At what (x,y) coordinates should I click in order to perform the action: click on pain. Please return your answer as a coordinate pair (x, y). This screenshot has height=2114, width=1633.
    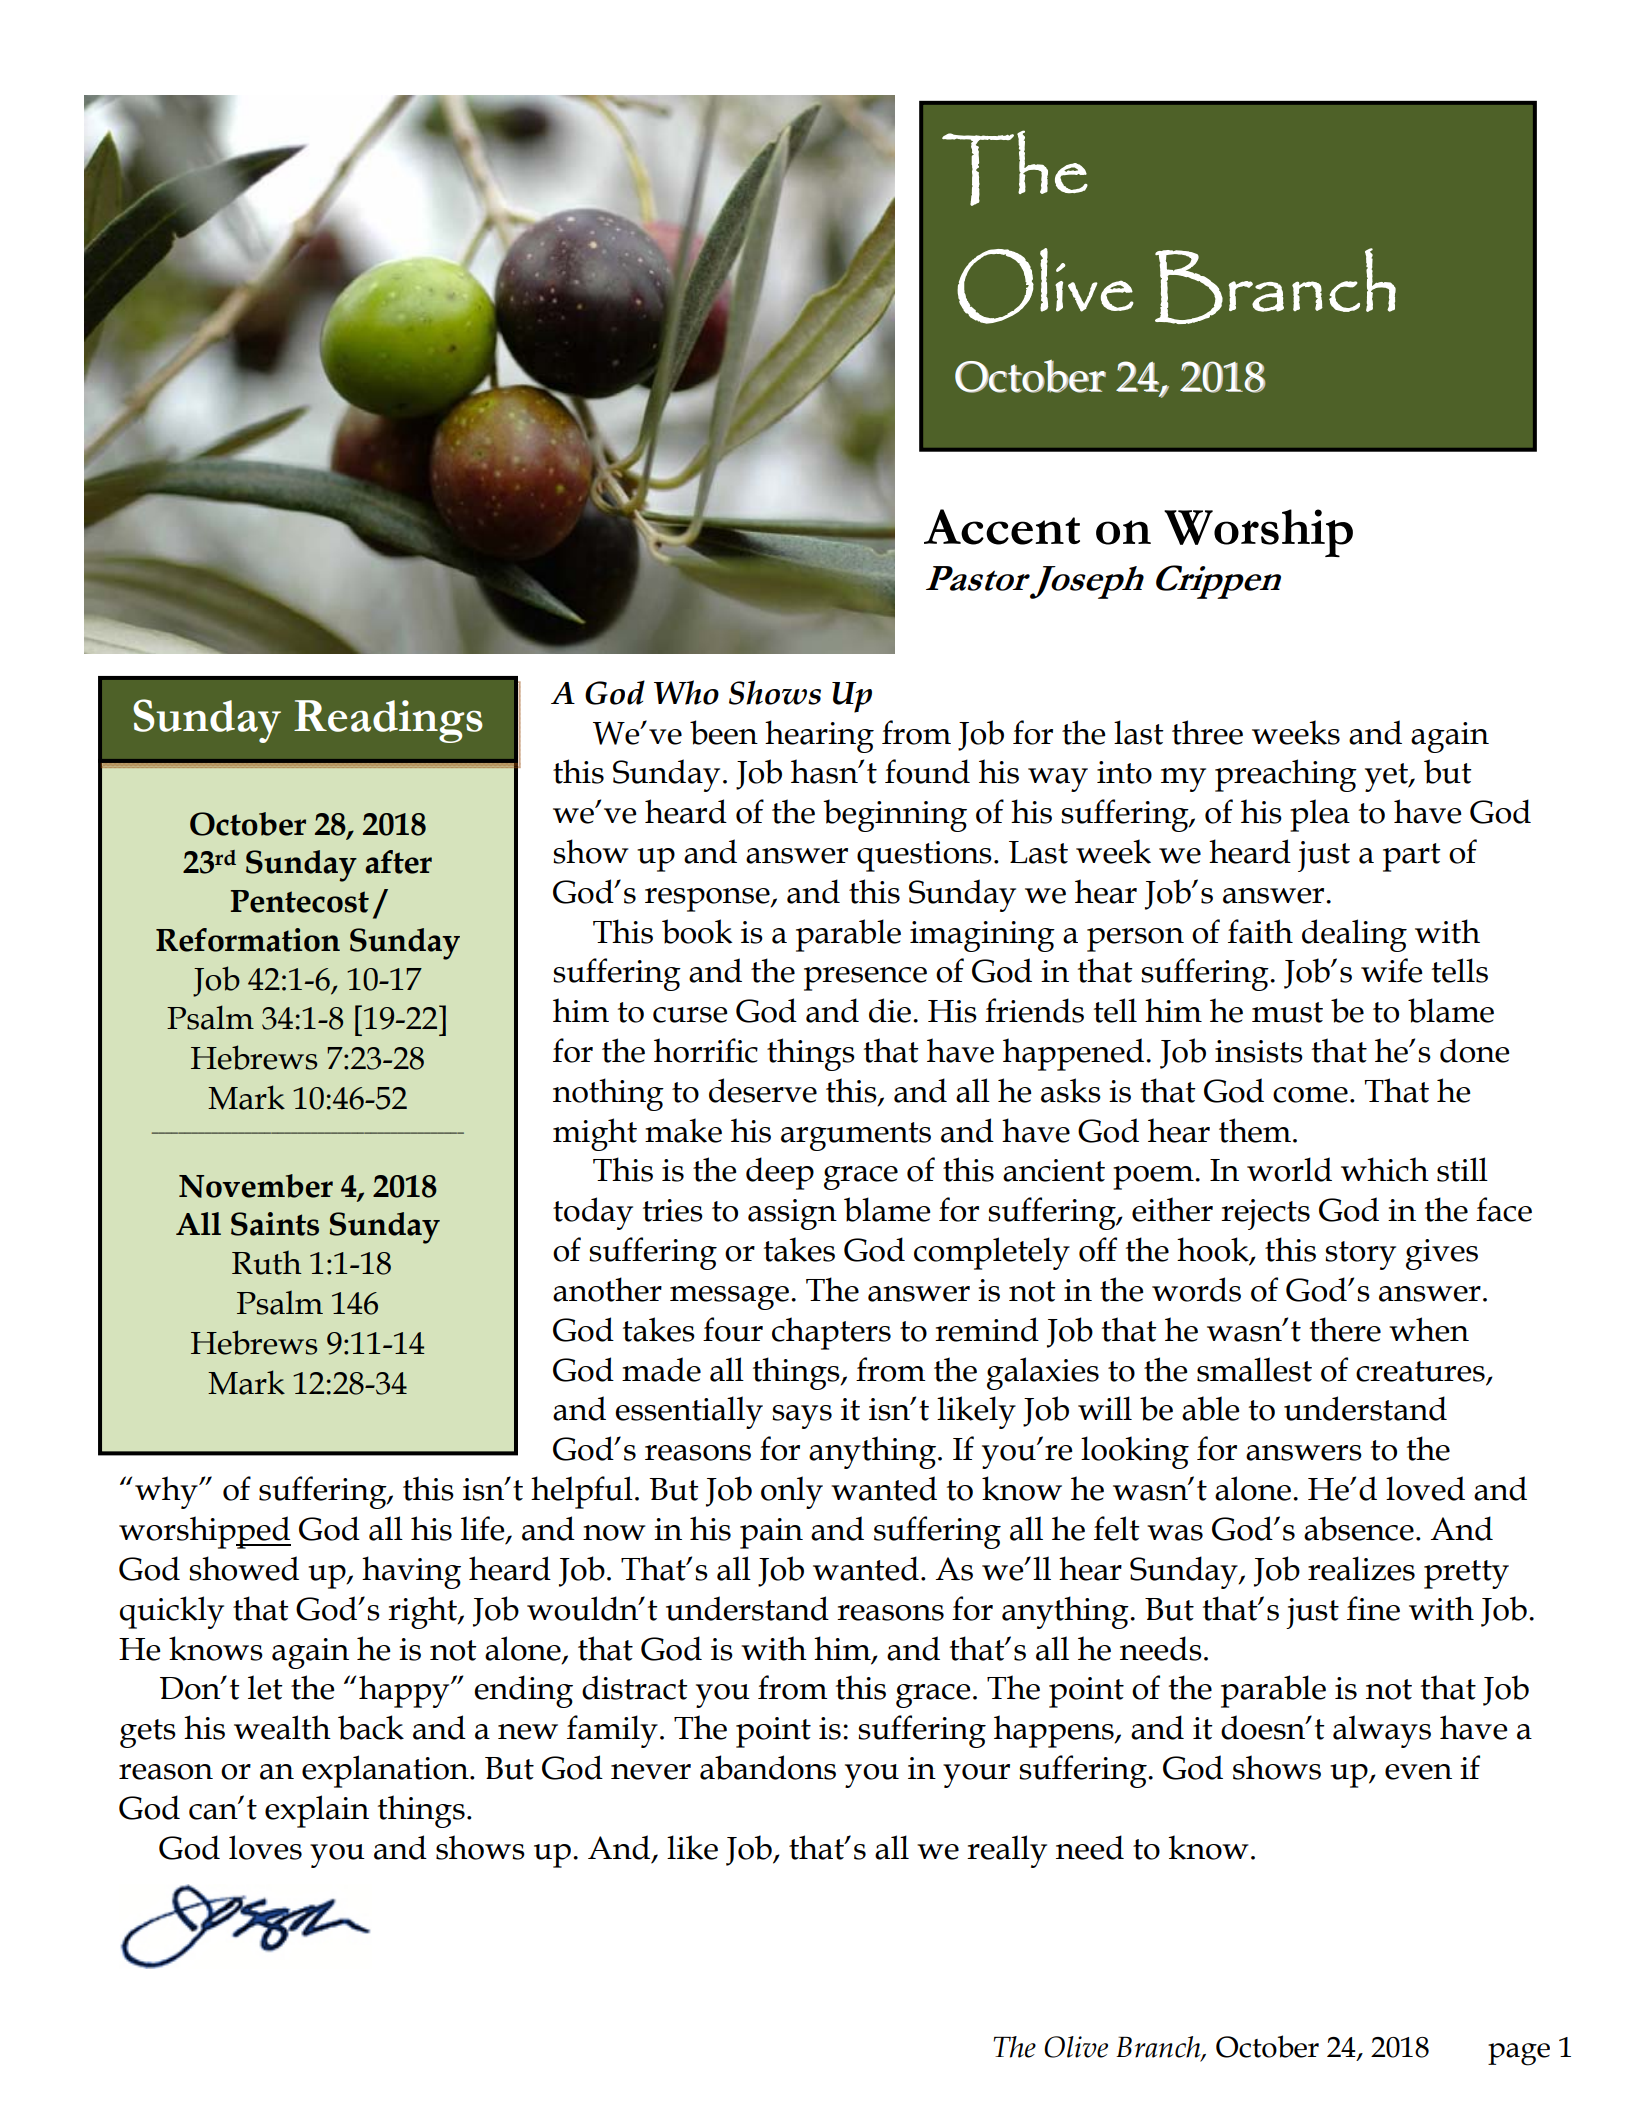
    Looking at the image, I should click on (771, 1533).
